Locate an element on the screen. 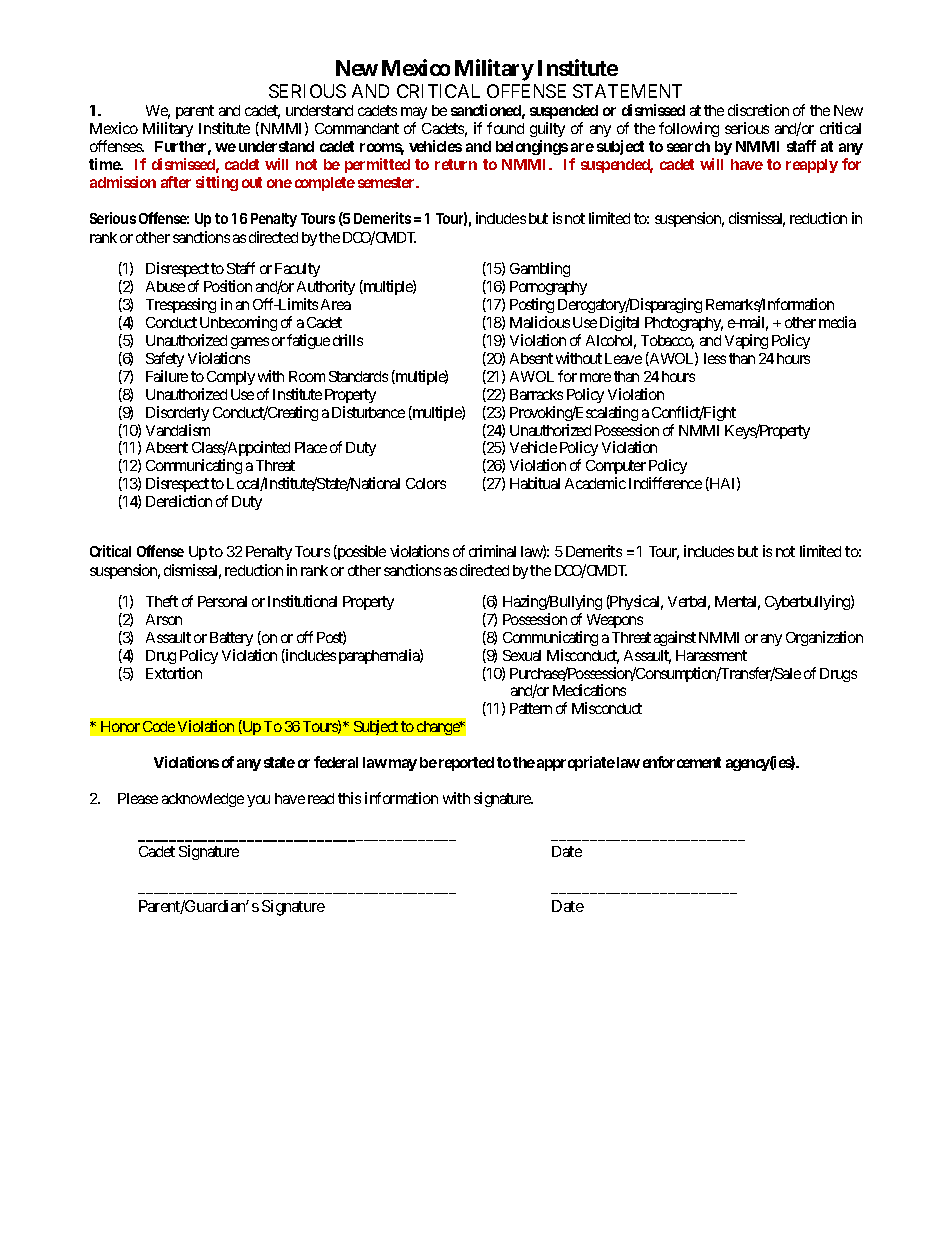  search is located at coordinates (688, 146).
